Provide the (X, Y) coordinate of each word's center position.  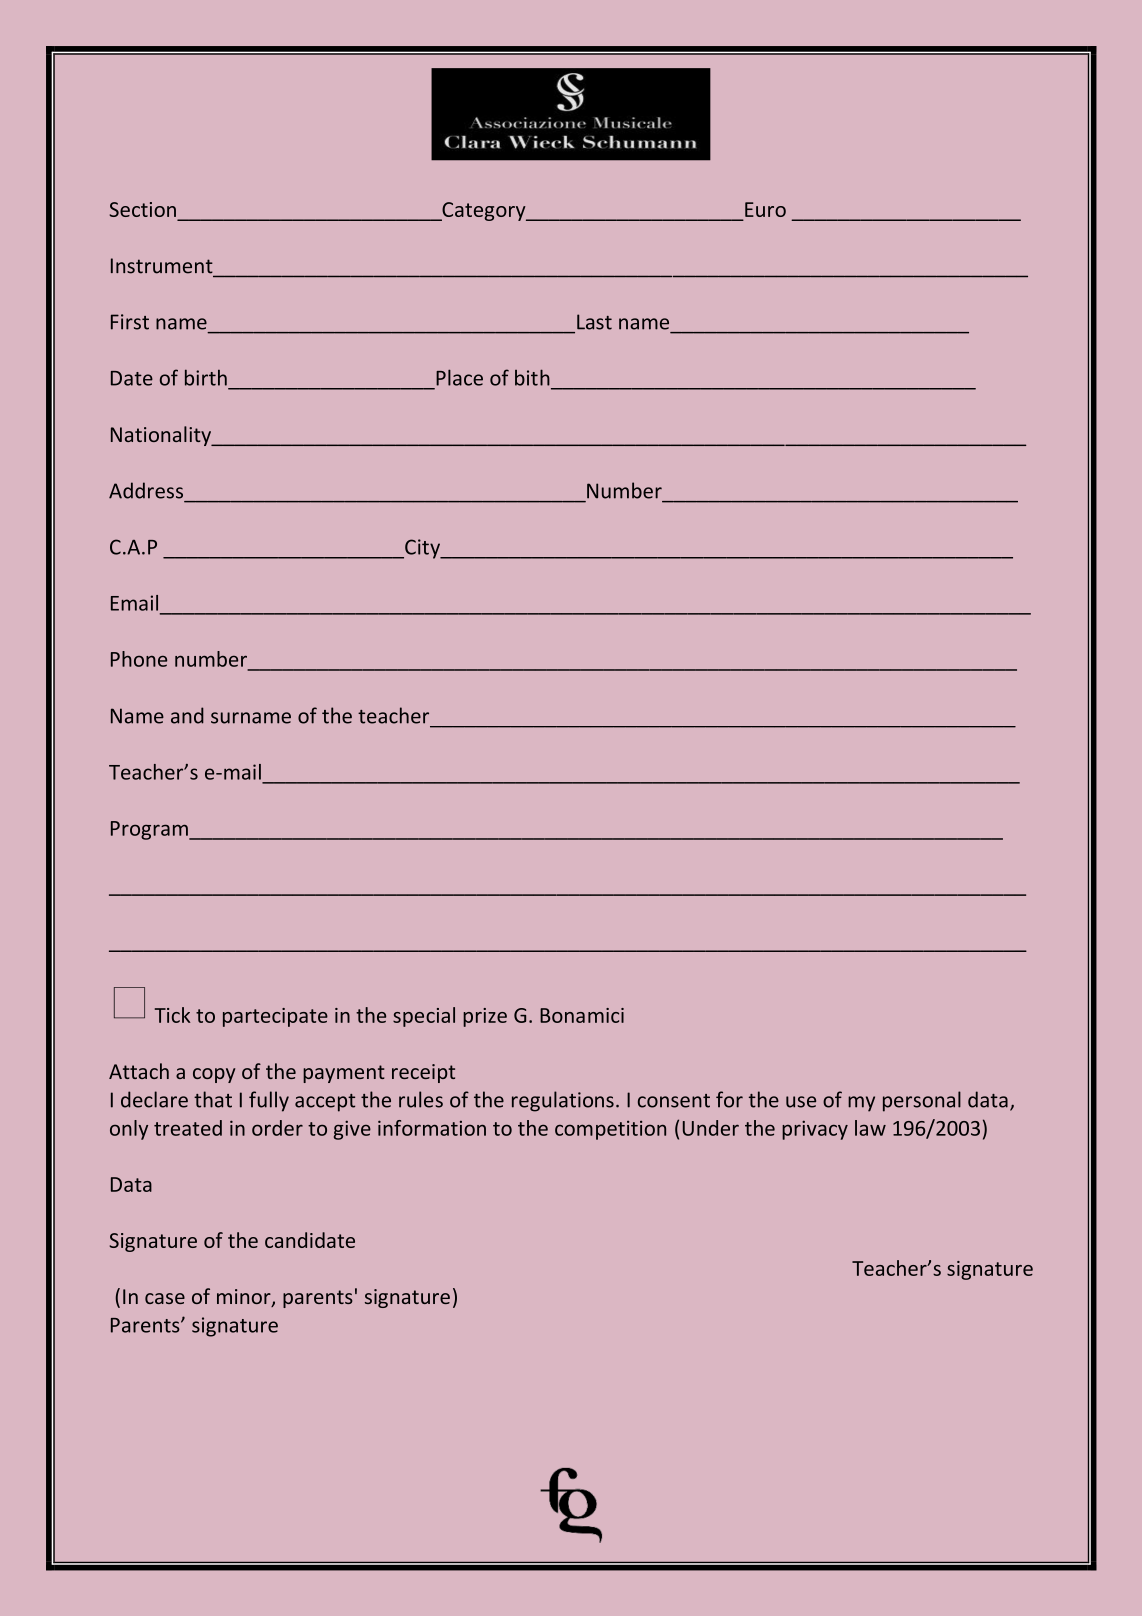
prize (485, 1017)
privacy (815, 1130)
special (424, 1017)
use (801, 1102)
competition (610, 1130)
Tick (172, 1015)
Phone (139, 659)
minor (245, 1298)
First (130, 322)
